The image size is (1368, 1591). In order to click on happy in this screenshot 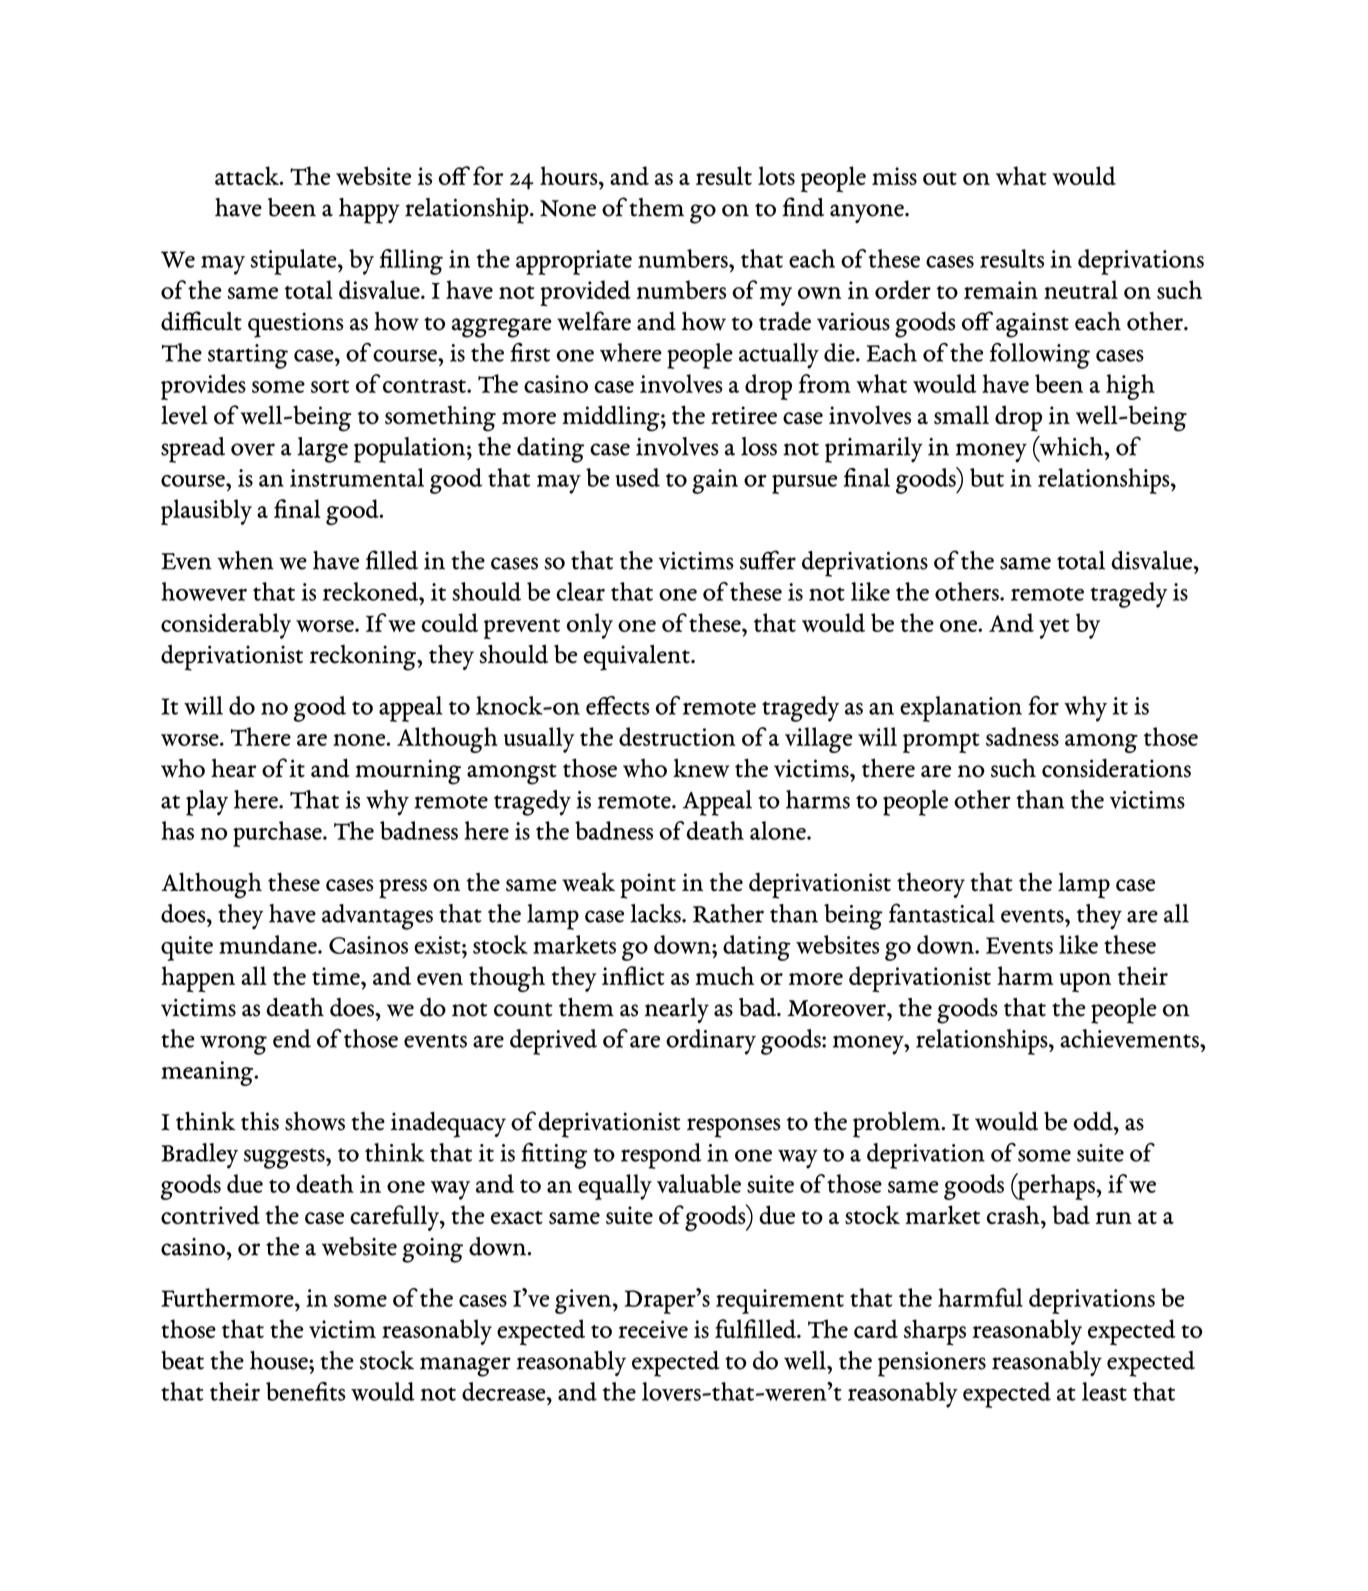, I will do `click(369, 211)`.
